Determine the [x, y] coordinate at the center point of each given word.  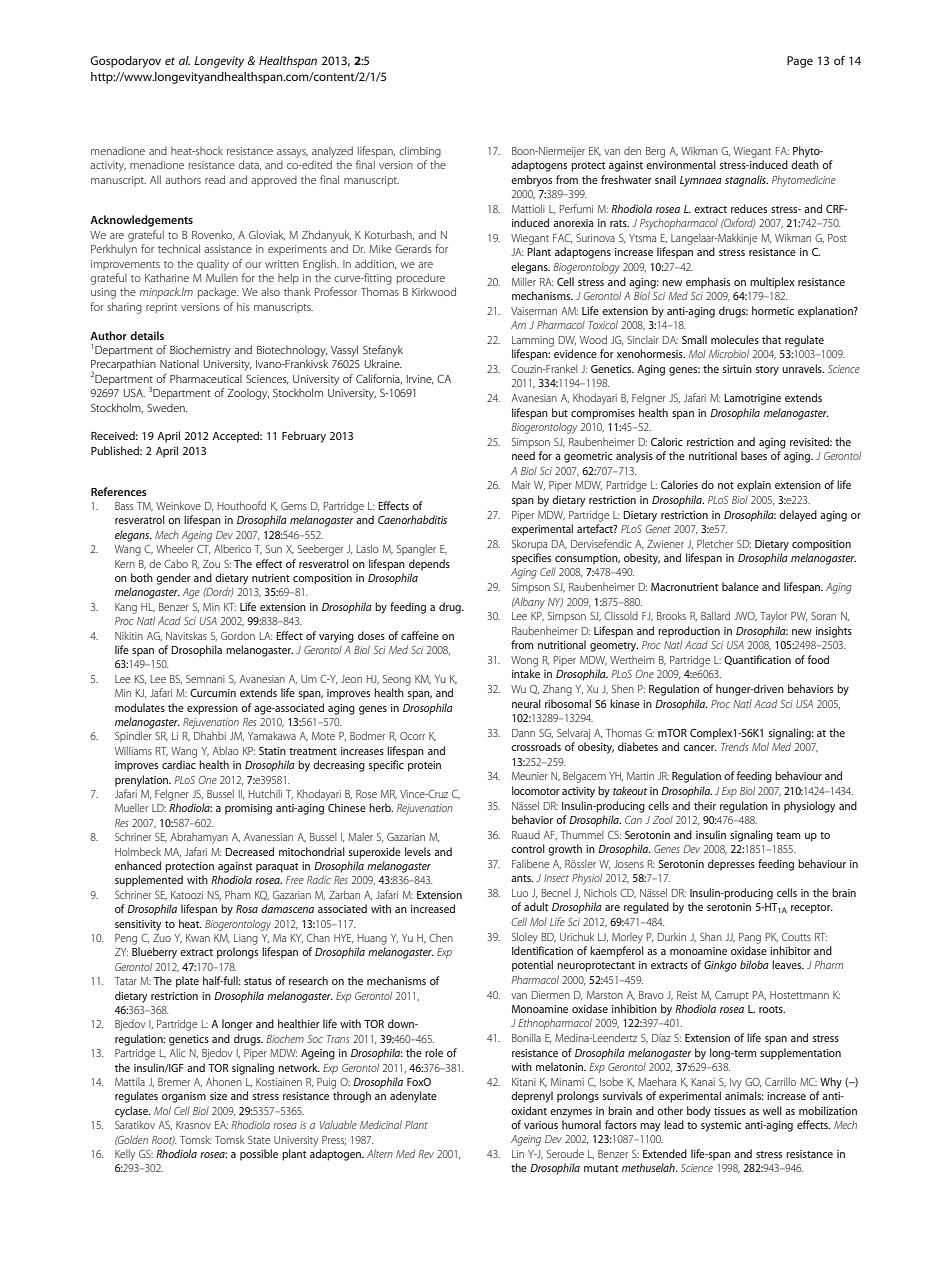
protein [424, 766]
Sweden [167, 407]
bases [754, 455]
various [541, 1125]
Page [800, 62]
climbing [420, 152]
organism [184, 1097]
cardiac [179, 764]
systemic [721, 1126]
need [523, 455]
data [249, 165]
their [705, 805]
